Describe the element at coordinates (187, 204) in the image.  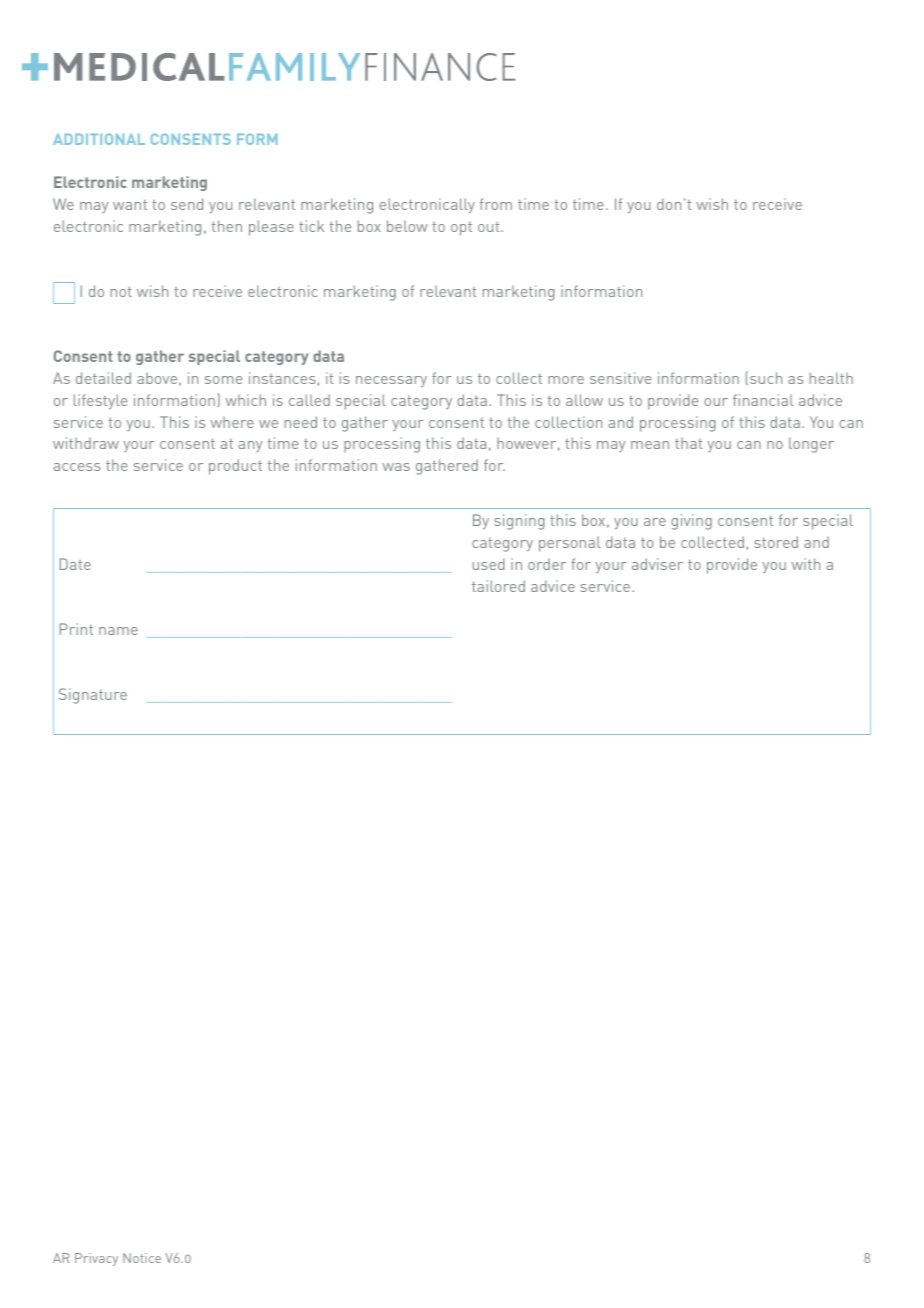
I see `send` at that location.
